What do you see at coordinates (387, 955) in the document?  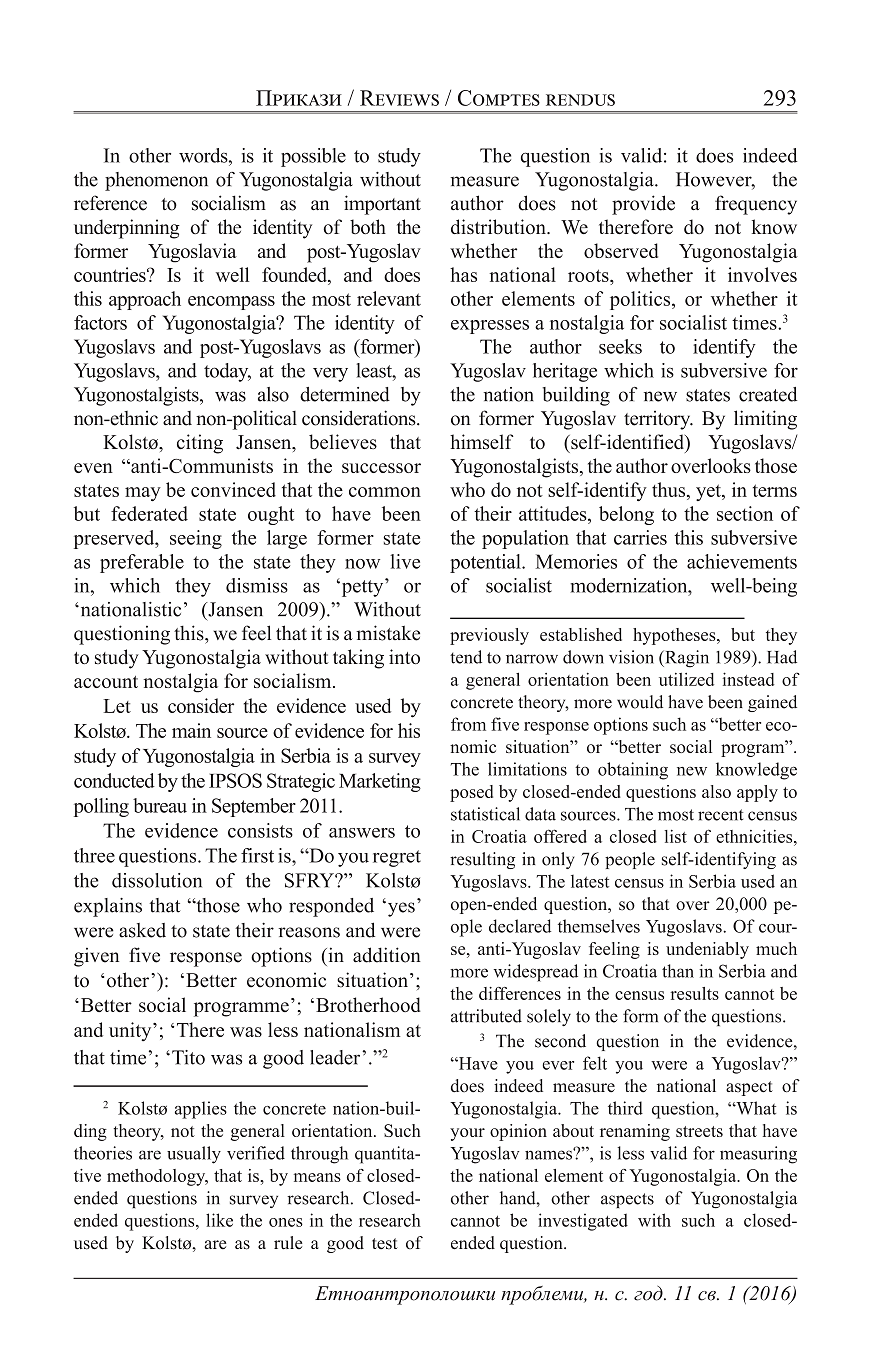 I see `addition` at bounding box center [387, 955].
